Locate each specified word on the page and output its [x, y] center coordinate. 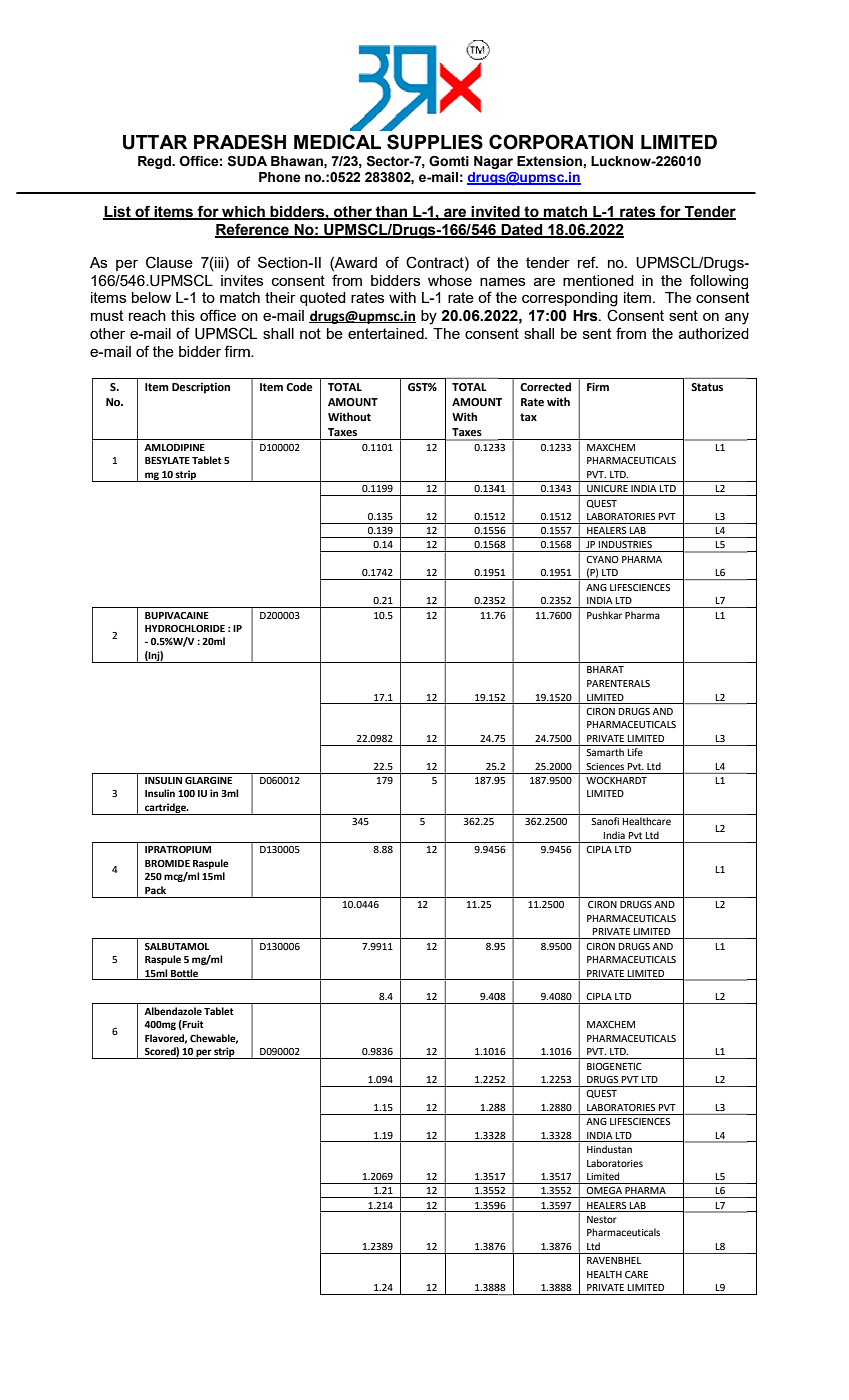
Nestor [602, 1219]
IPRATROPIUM [178, 849]
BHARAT [605, 669]
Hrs [586, 316]
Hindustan [609, 1149]
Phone [280, 177]
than [392, 213]
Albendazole [173, 1011]
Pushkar [604, 615]
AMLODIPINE [174, 447]
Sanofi [605, 821]
